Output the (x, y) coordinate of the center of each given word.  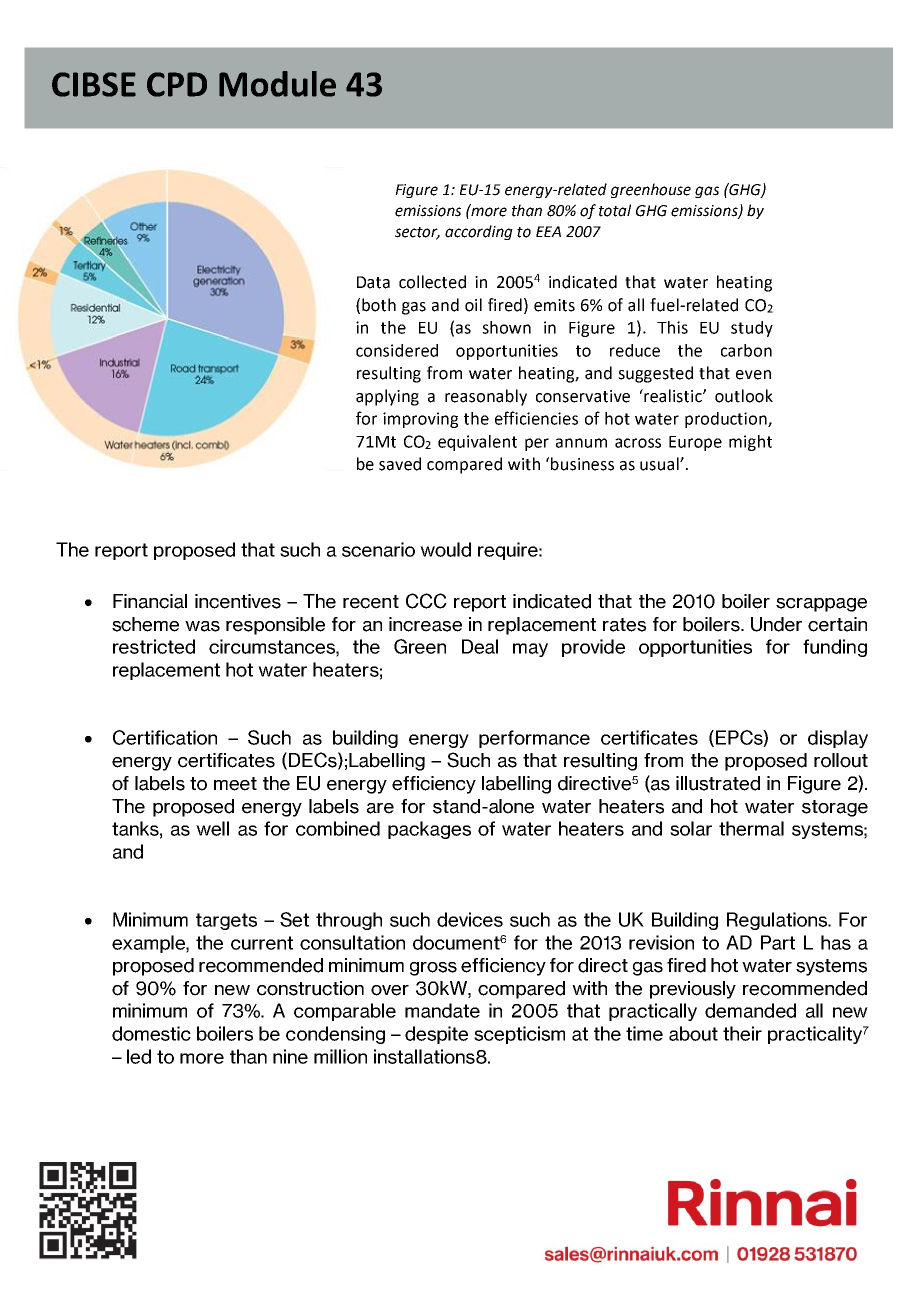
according (479, 232)
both (379, 305)
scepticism (519, 1035)
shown (506, 327)
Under (776, 624)
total (615, 210)
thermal (751, 828)
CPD (177, 84)
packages (429, 830)
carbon (746, 350)
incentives (238, 601)
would (445, 549)
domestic (151, 1033)
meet (235, 784)
